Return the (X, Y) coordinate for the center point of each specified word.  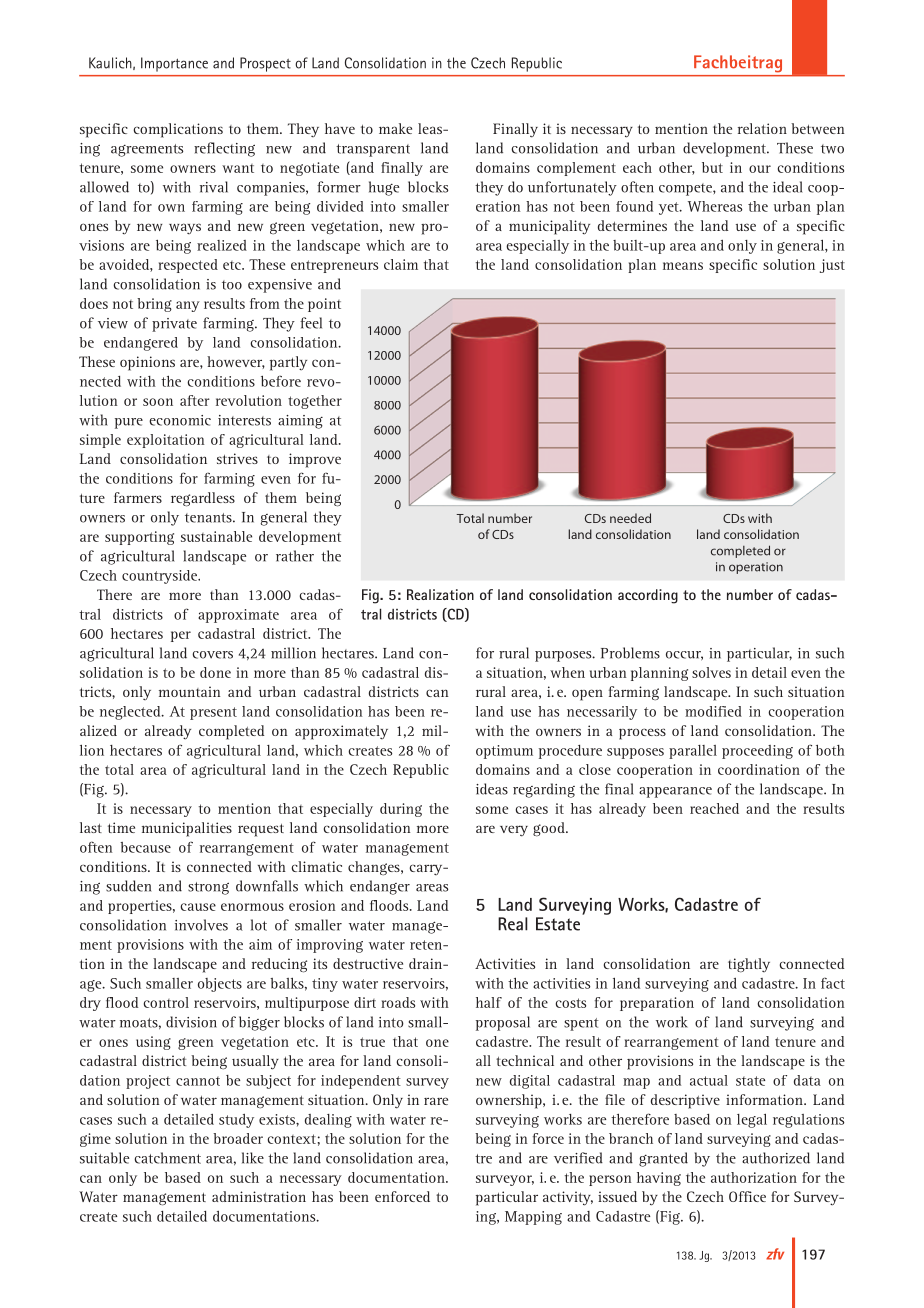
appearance (675, 792)
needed (630, 518)
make (395, 128)
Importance (174, 64)
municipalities (187, 829)
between (817, 128)
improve (315, 460)
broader (238, 1138)
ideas (492, 789)
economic (180, 420)
